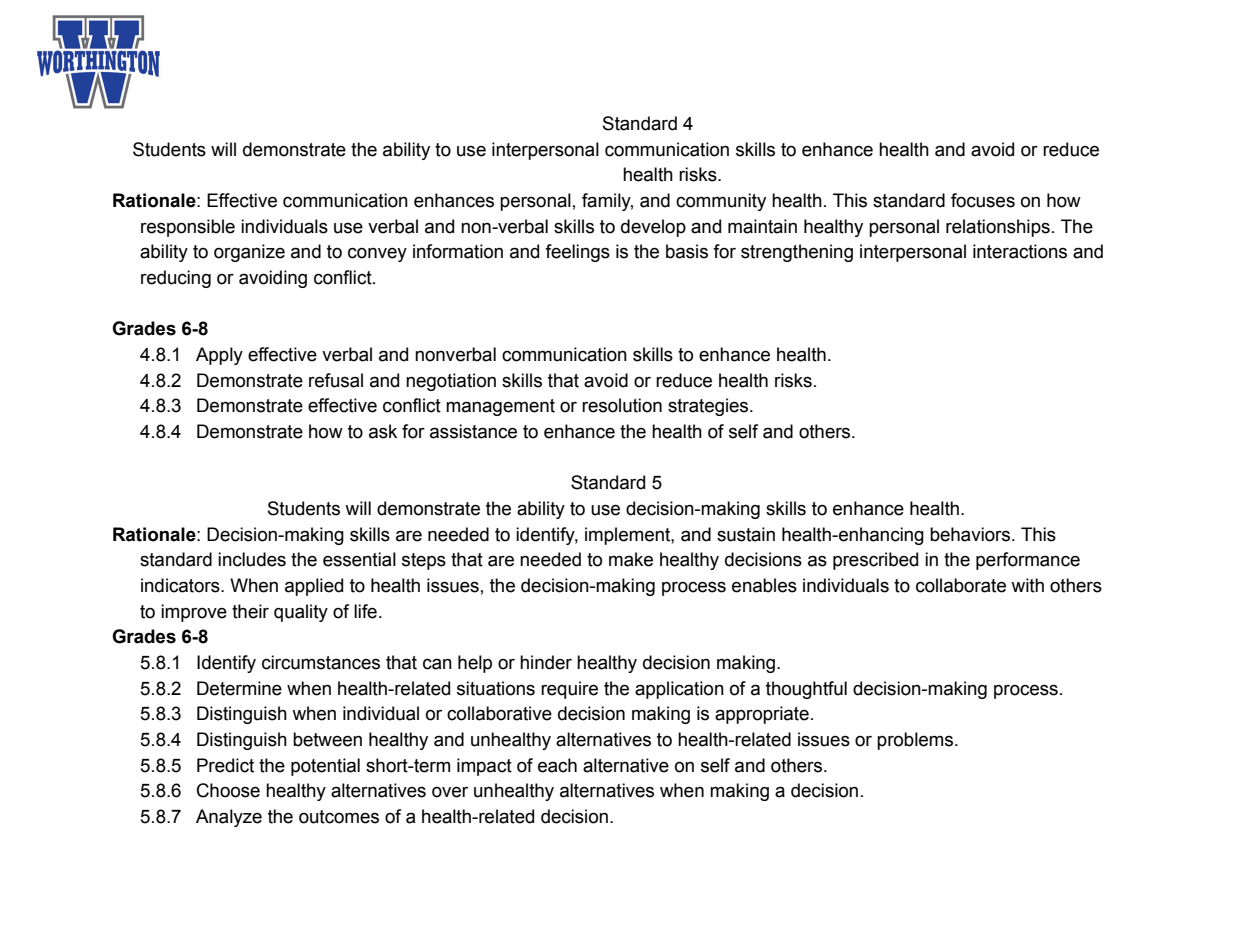 The image size is (1233, 952). What do you see at coordinates (806, 690) in the document?
I see `thoughtful` at bounding box center [806, 690].
